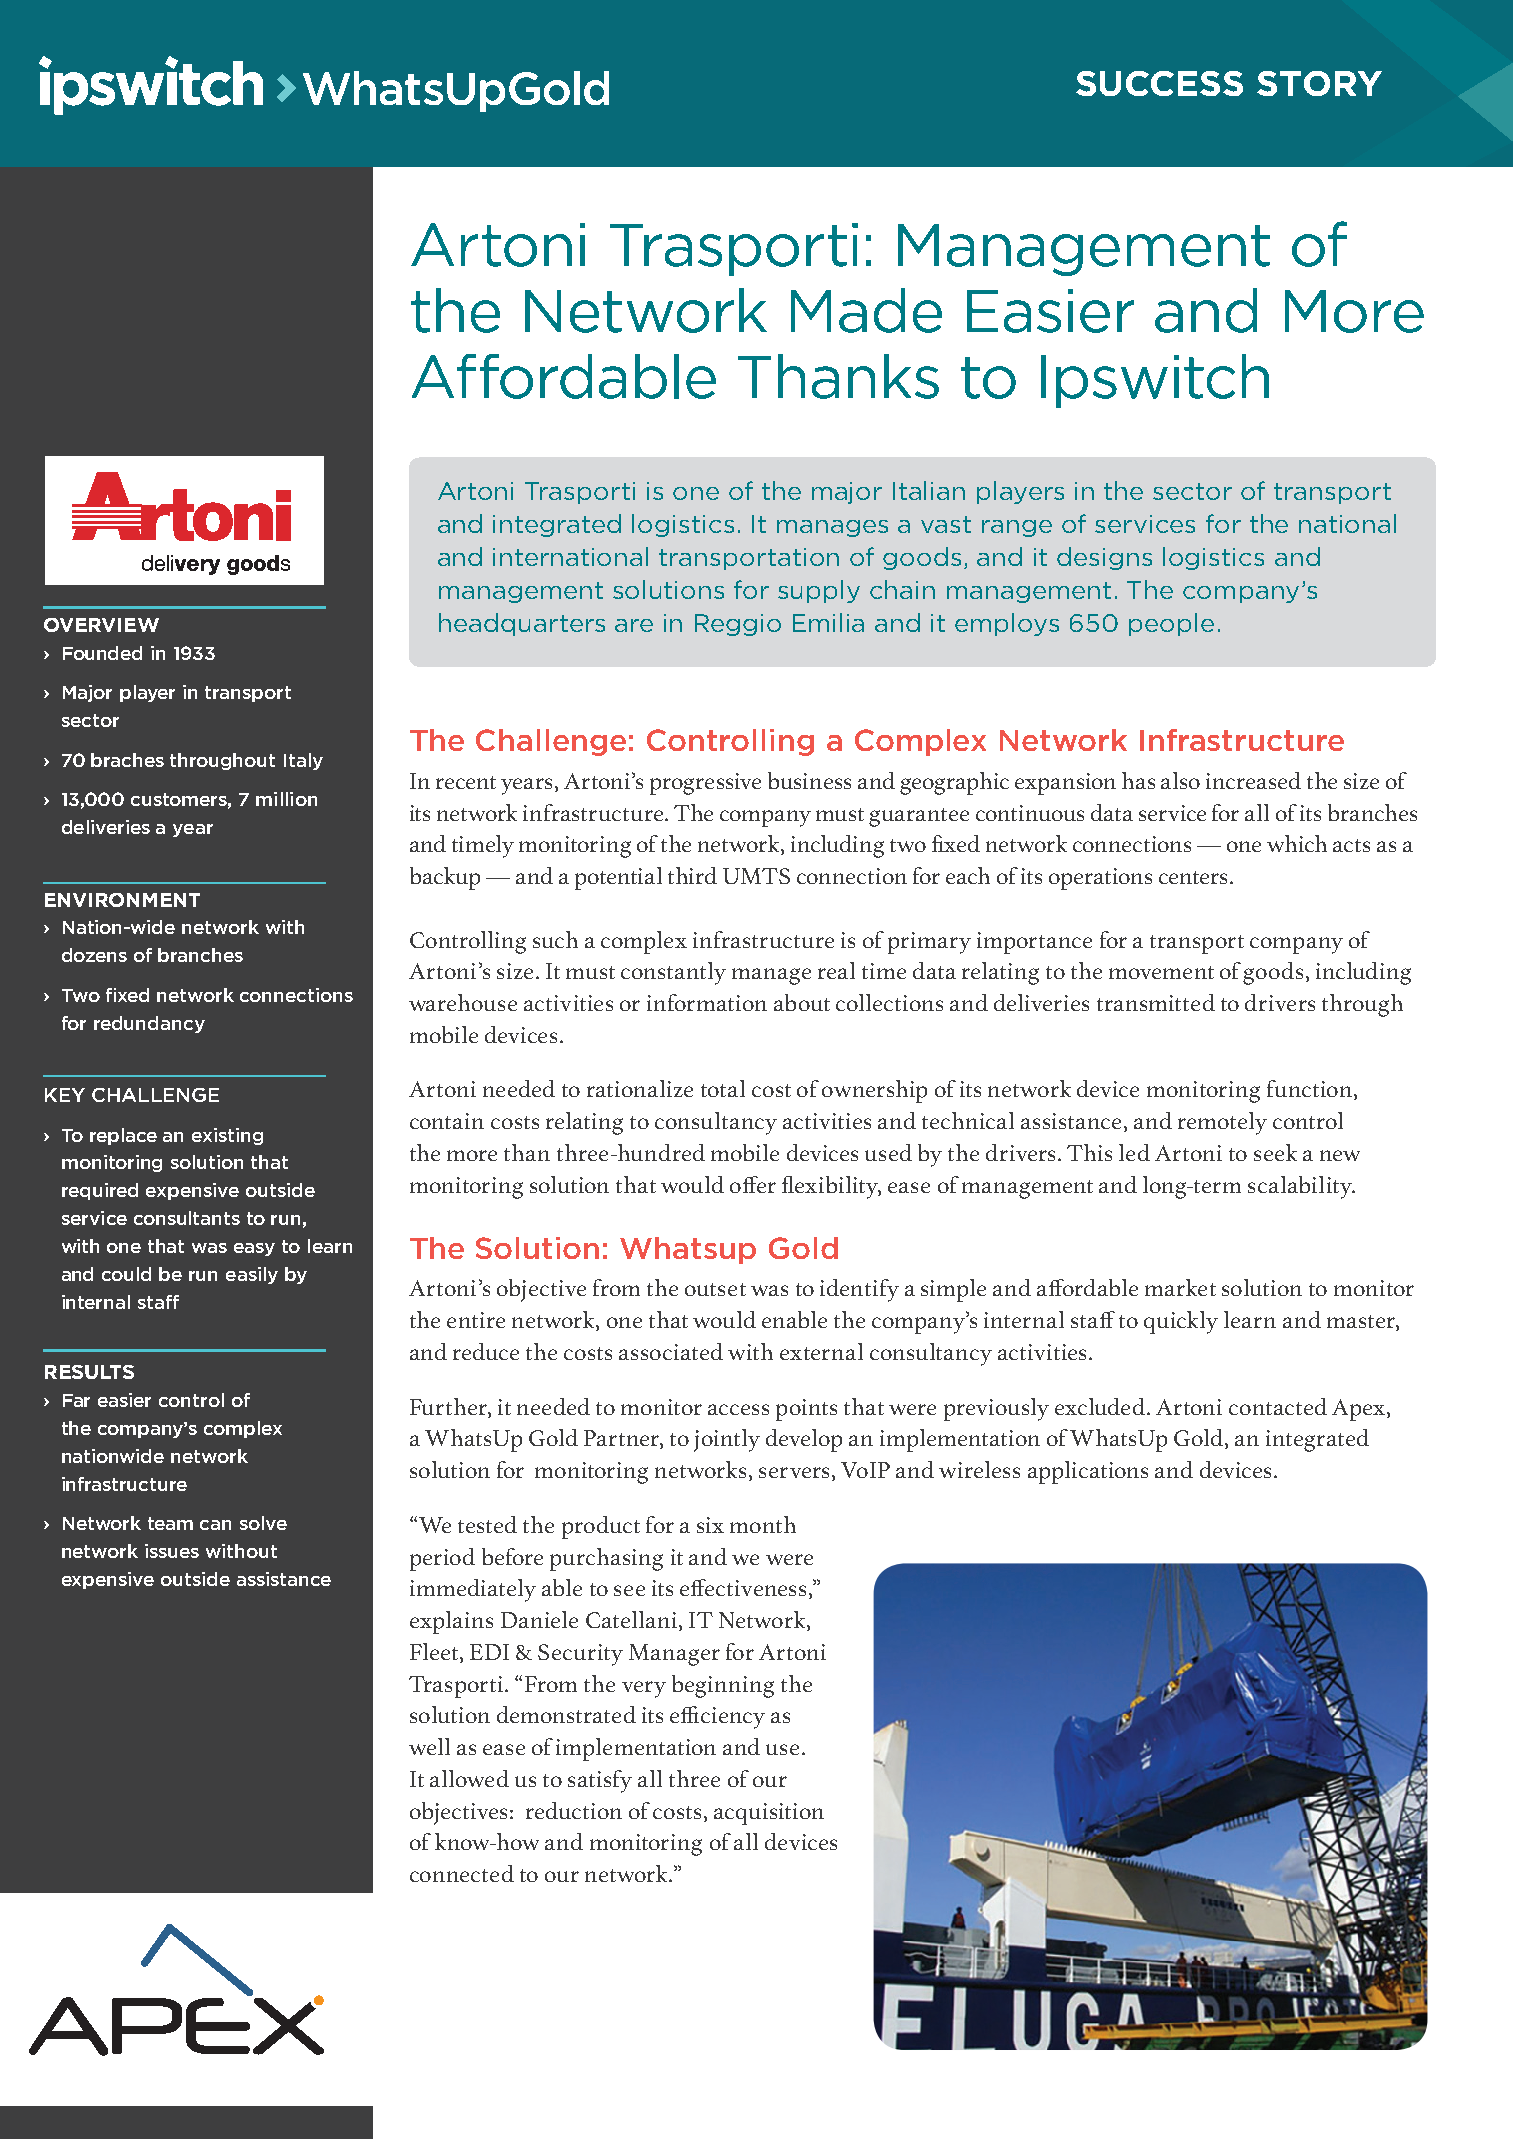  What do you see at coordinates (866, 310) in the image?
I see `Made` at bounding box center [866, 310].
